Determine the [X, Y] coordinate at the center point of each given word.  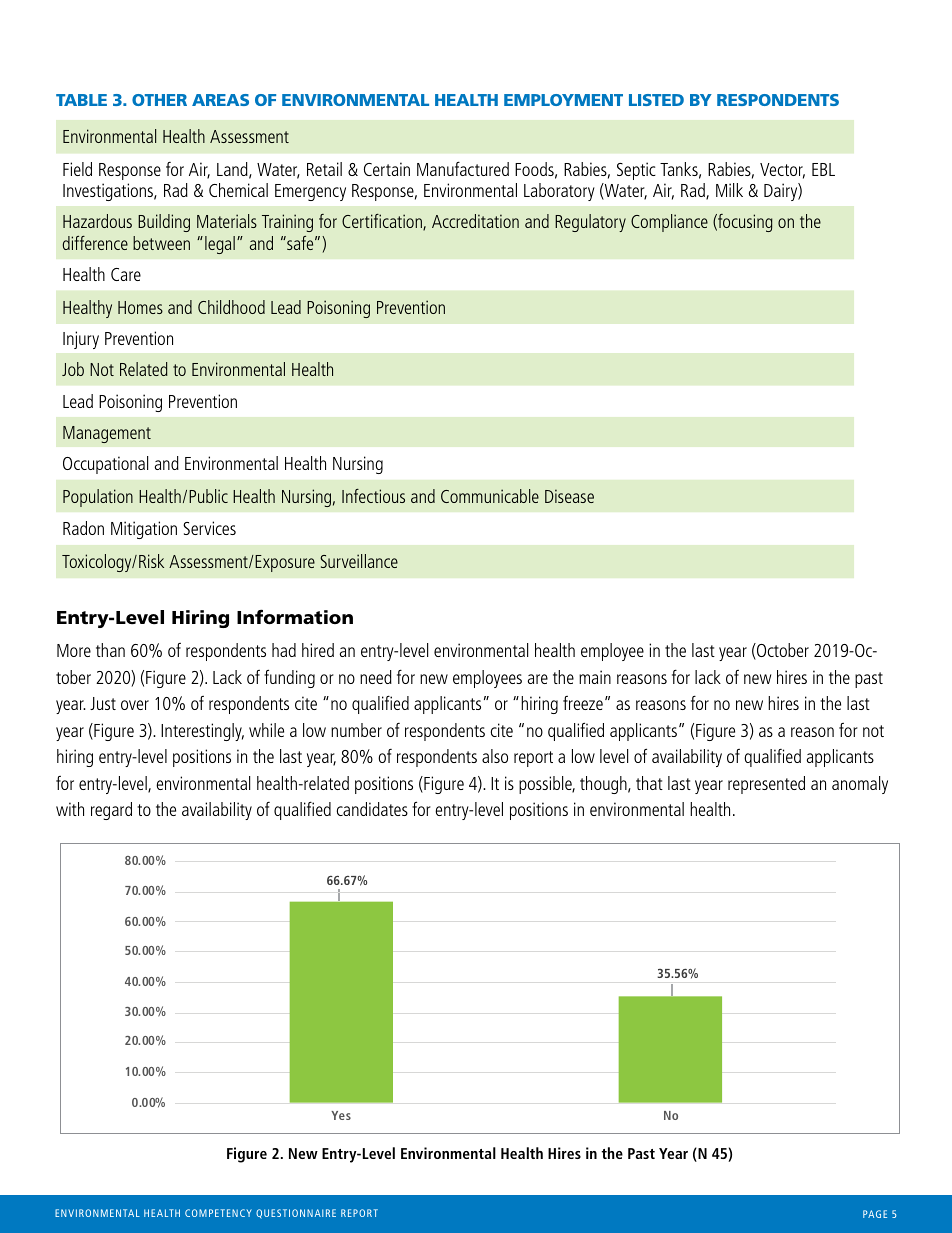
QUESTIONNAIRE [296, 1214]
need [376, 677]
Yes [341, 1115]
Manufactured [463, 168]
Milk [729, 190]
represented [766, 785]
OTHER [159, 100]
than [110, 650]
